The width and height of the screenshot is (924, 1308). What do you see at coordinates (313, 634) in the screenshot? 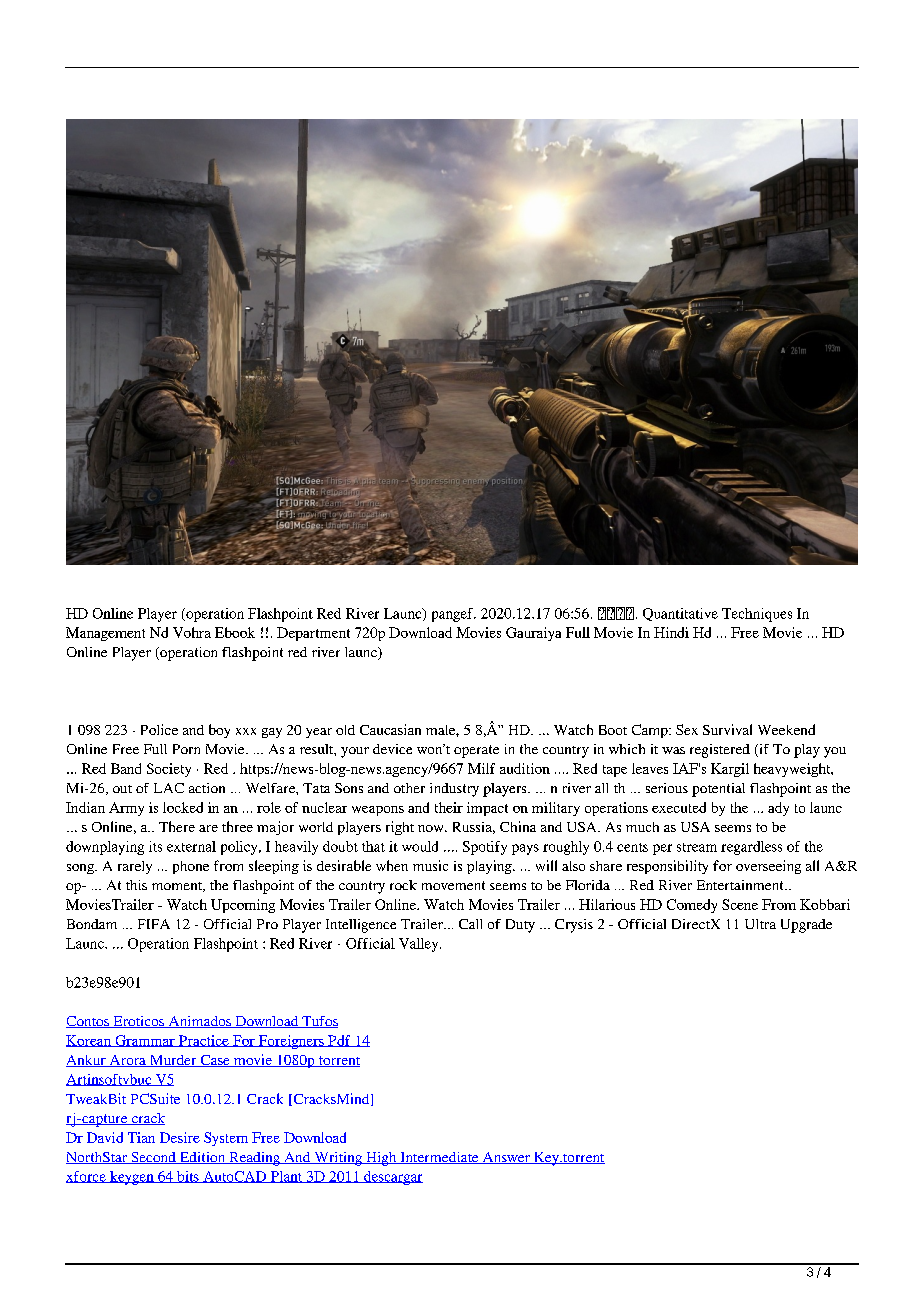
I see `Department` at bounding box center [313, 634].
